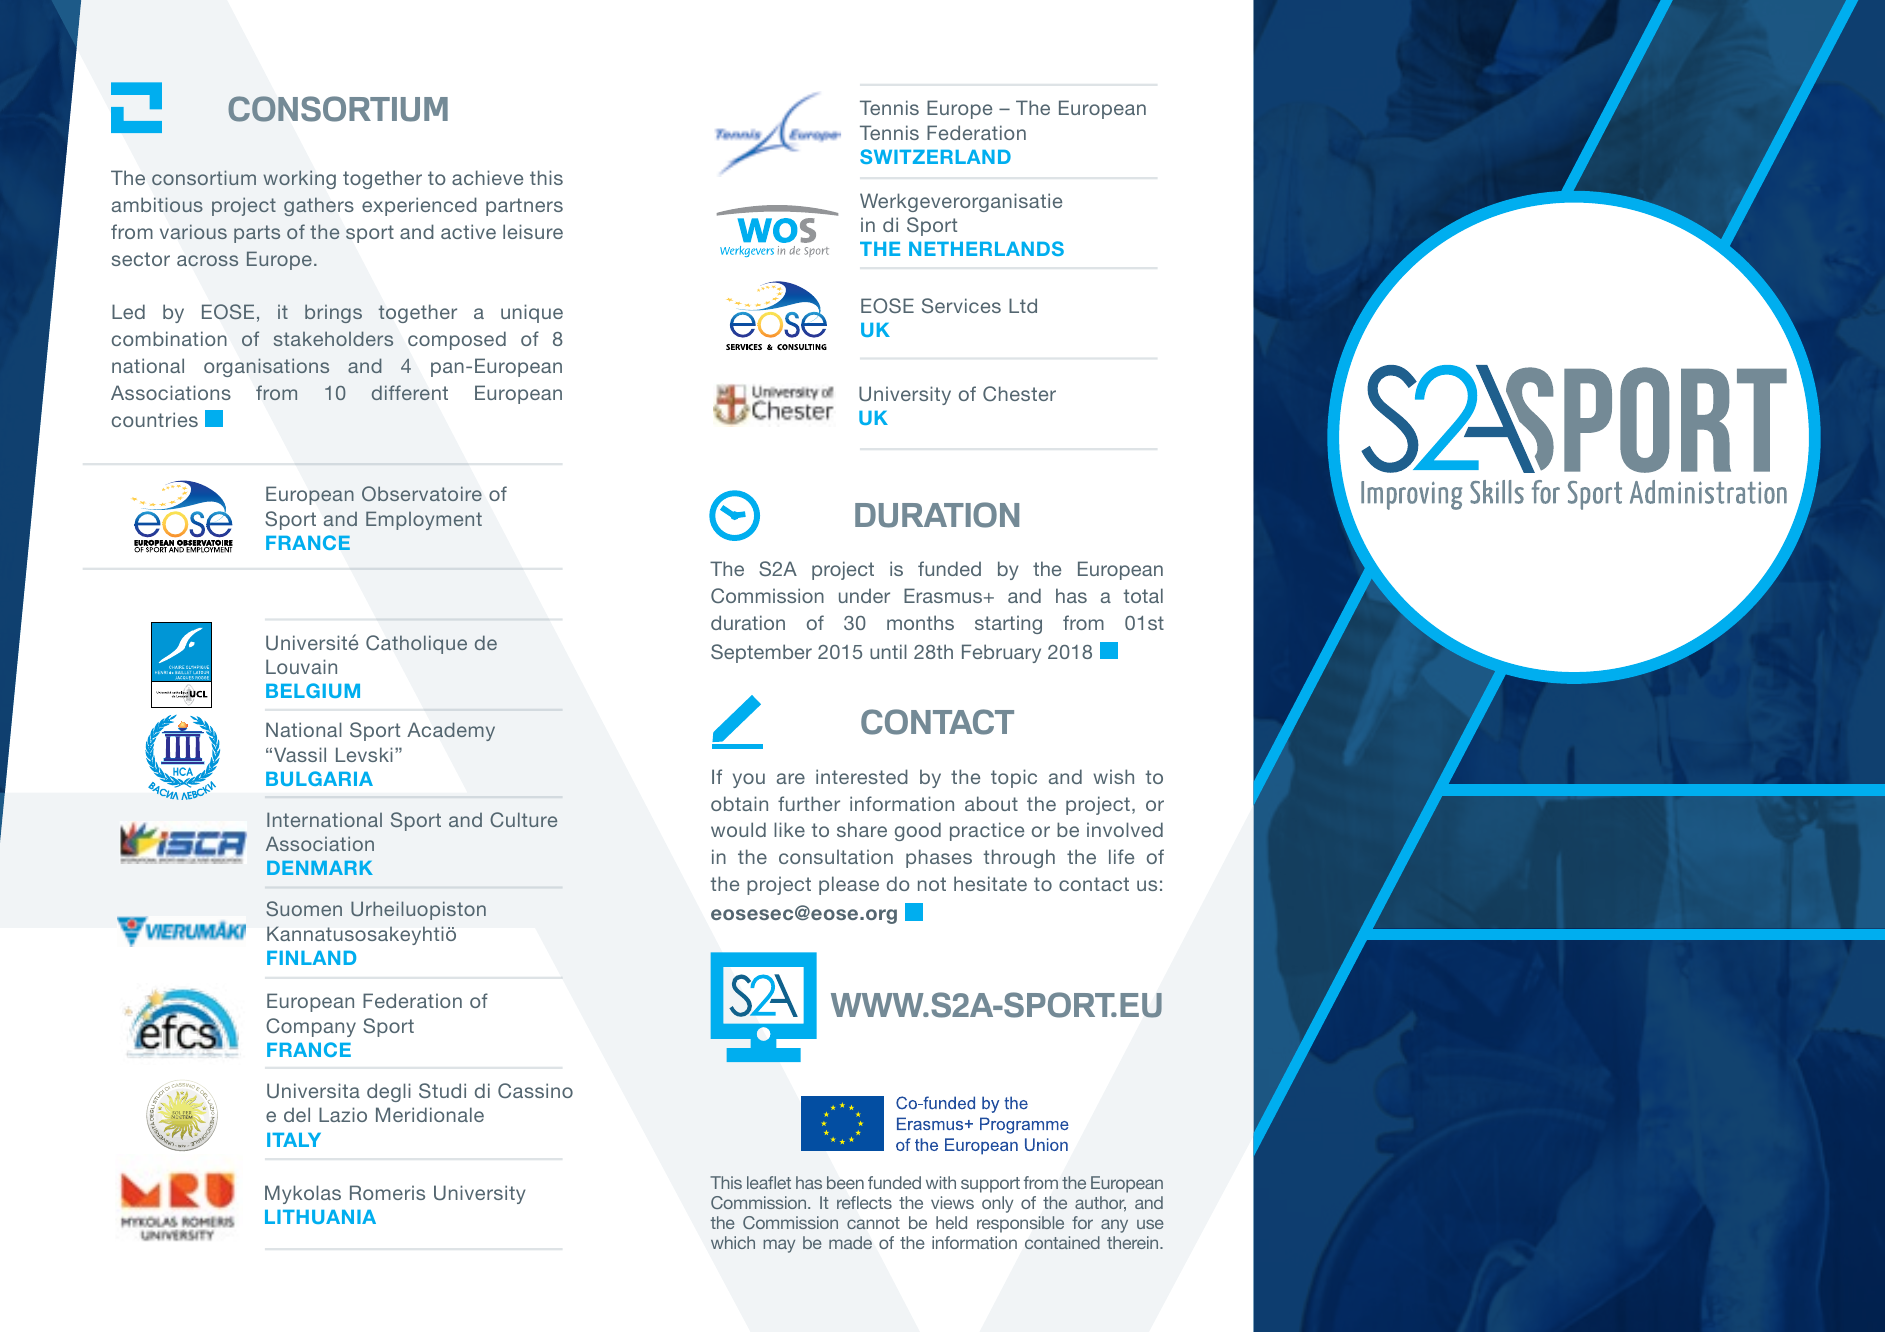 The image size is (1885, 1332). What do you see at coordinates (320, 868) in the screenshot?
I see `DENMARK` at bounding box center [320, 868].
